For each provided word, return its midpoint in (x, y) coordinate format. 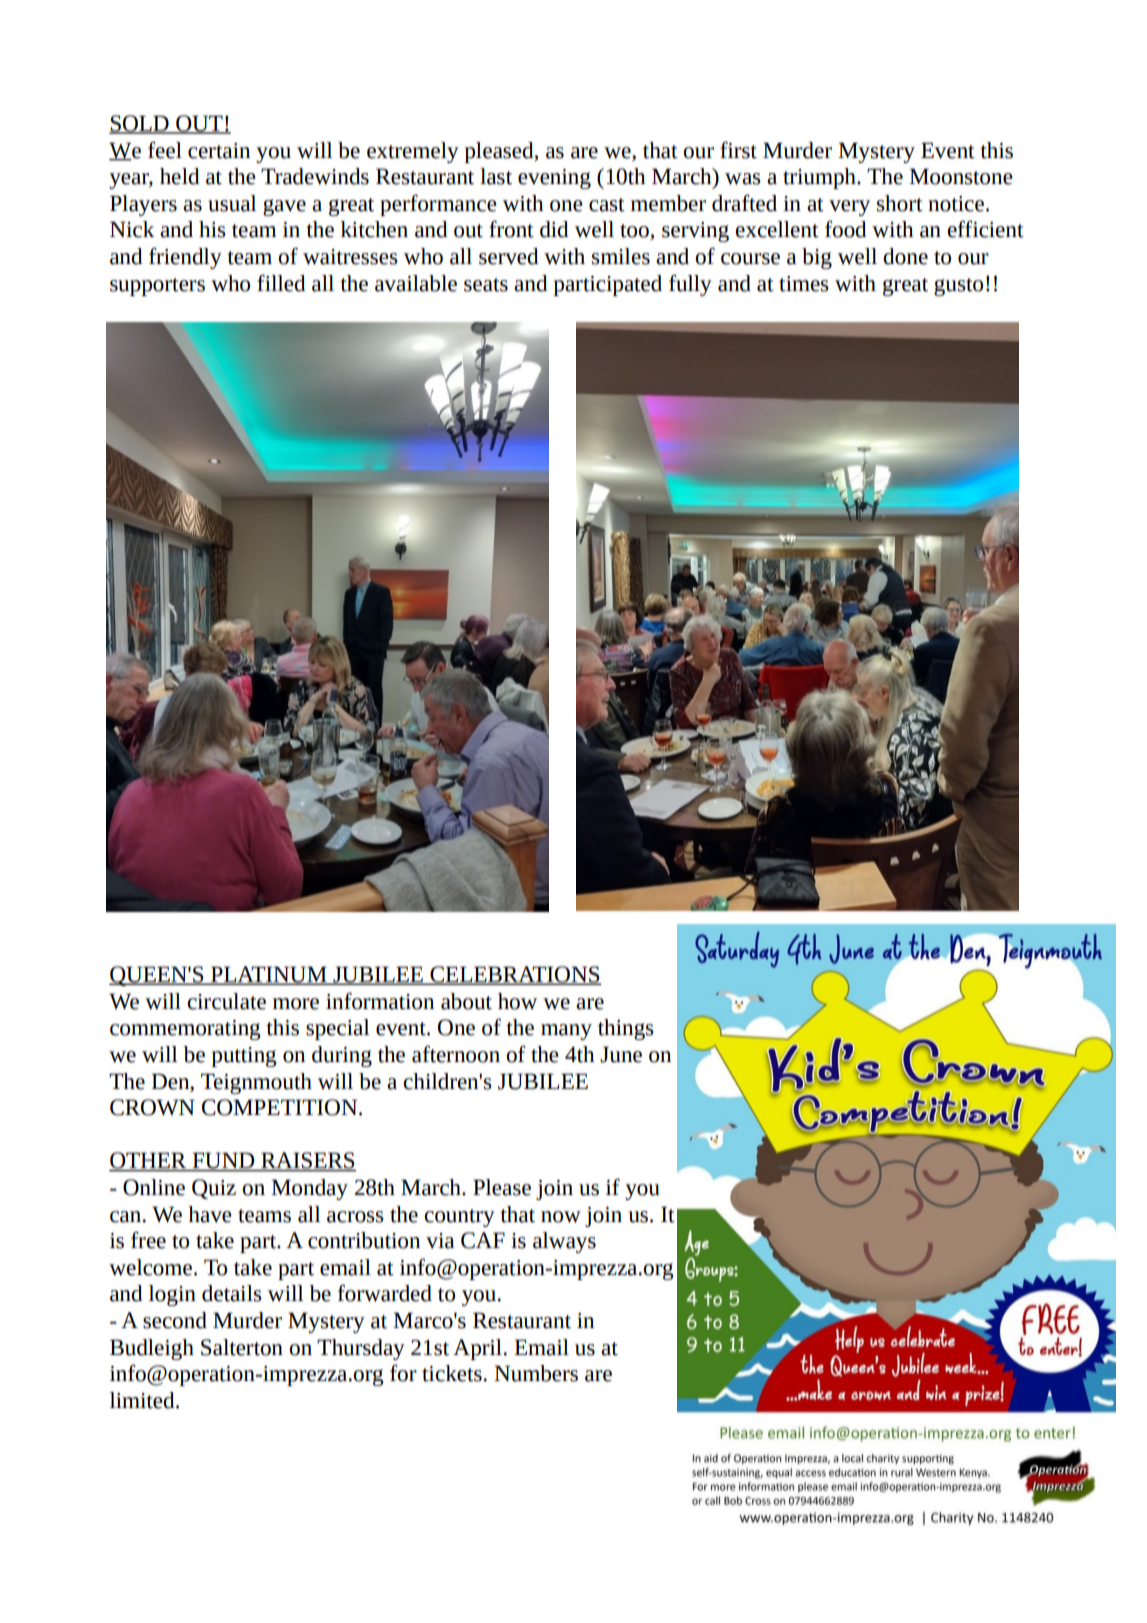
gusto (958, 287)
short (900, 203)
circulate (226, 1001)
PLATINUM (269, 975)
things (626, 1029)
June (621, 1054)
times (804, 284)
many (566, 1032)
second (175, 1320)
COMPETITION (281, 1107)
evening (554, 179)
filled (281, 283)
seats (486, 285)
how (517, 1001)
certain (219, 151)
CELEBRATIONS (514, 975)
